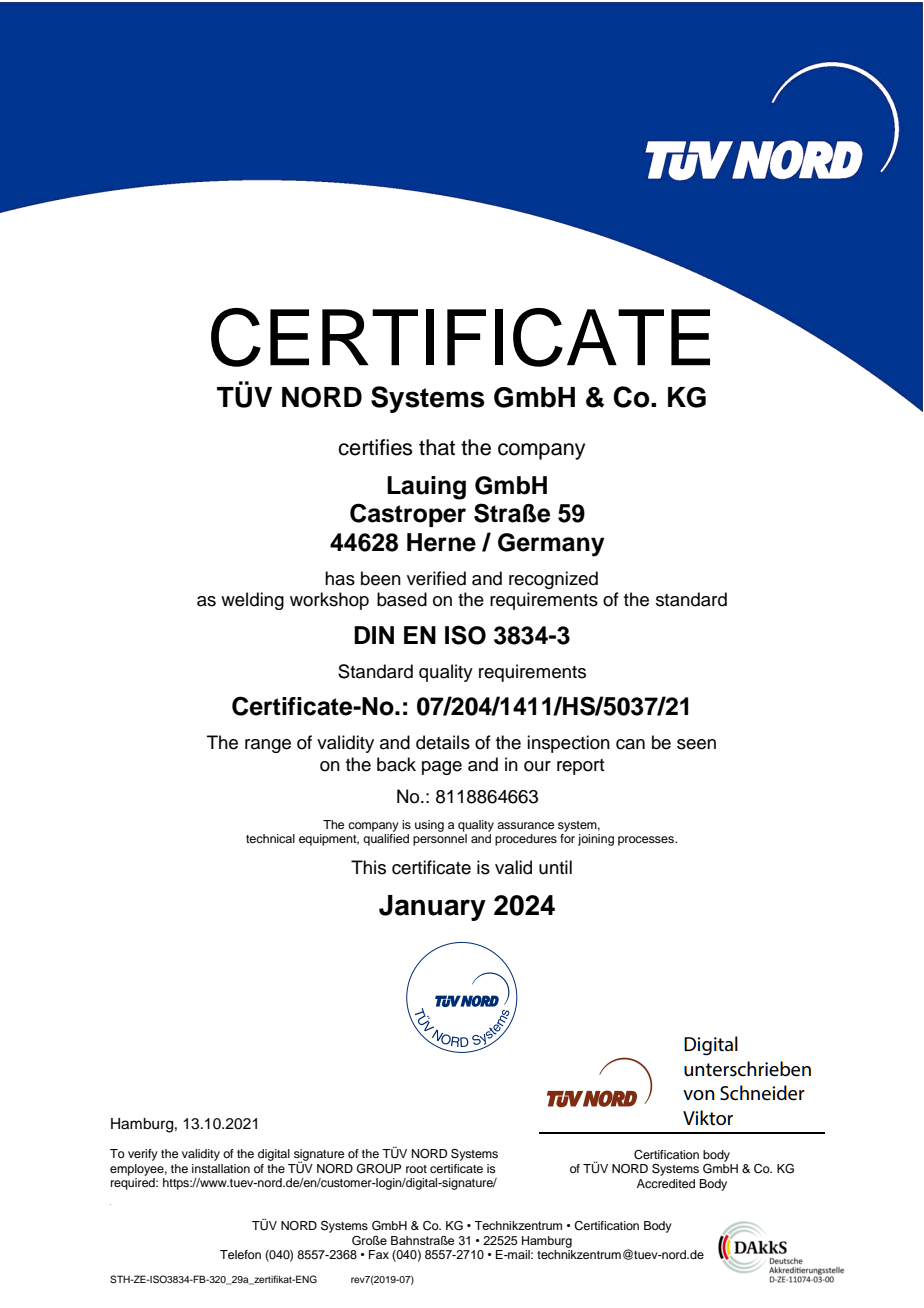  I want to click on Fax, so click(379, 1254).
